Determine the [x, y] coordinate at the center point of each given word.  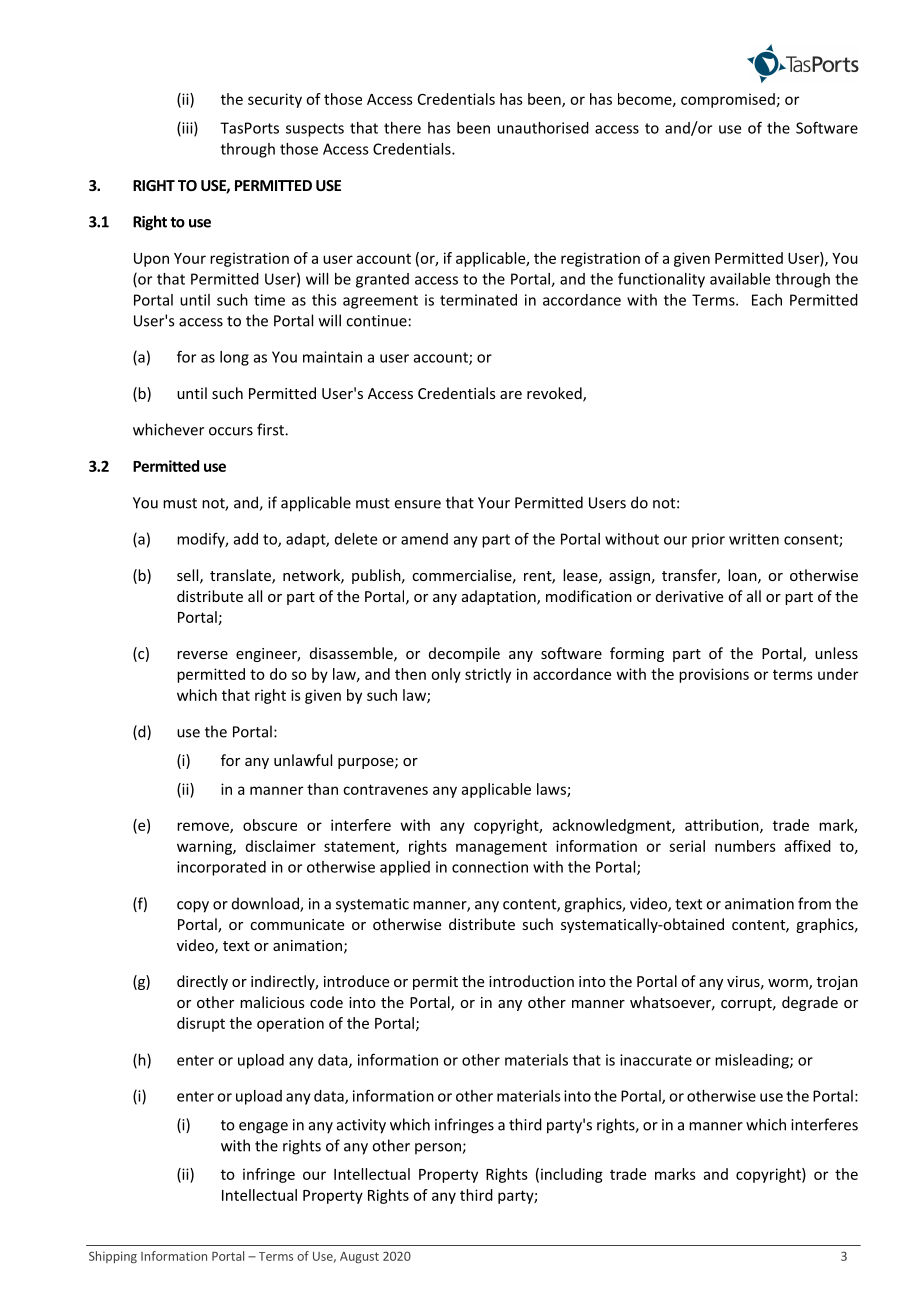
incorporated [221, 868]
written [754, 539]
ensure [418, 504]
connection [490, 867]
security [275, 100]
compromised [728, 100]
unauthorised [543, 128]
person [439, 1148]
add [246, 539]
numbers [745, 846]
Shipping [113, 1257]
